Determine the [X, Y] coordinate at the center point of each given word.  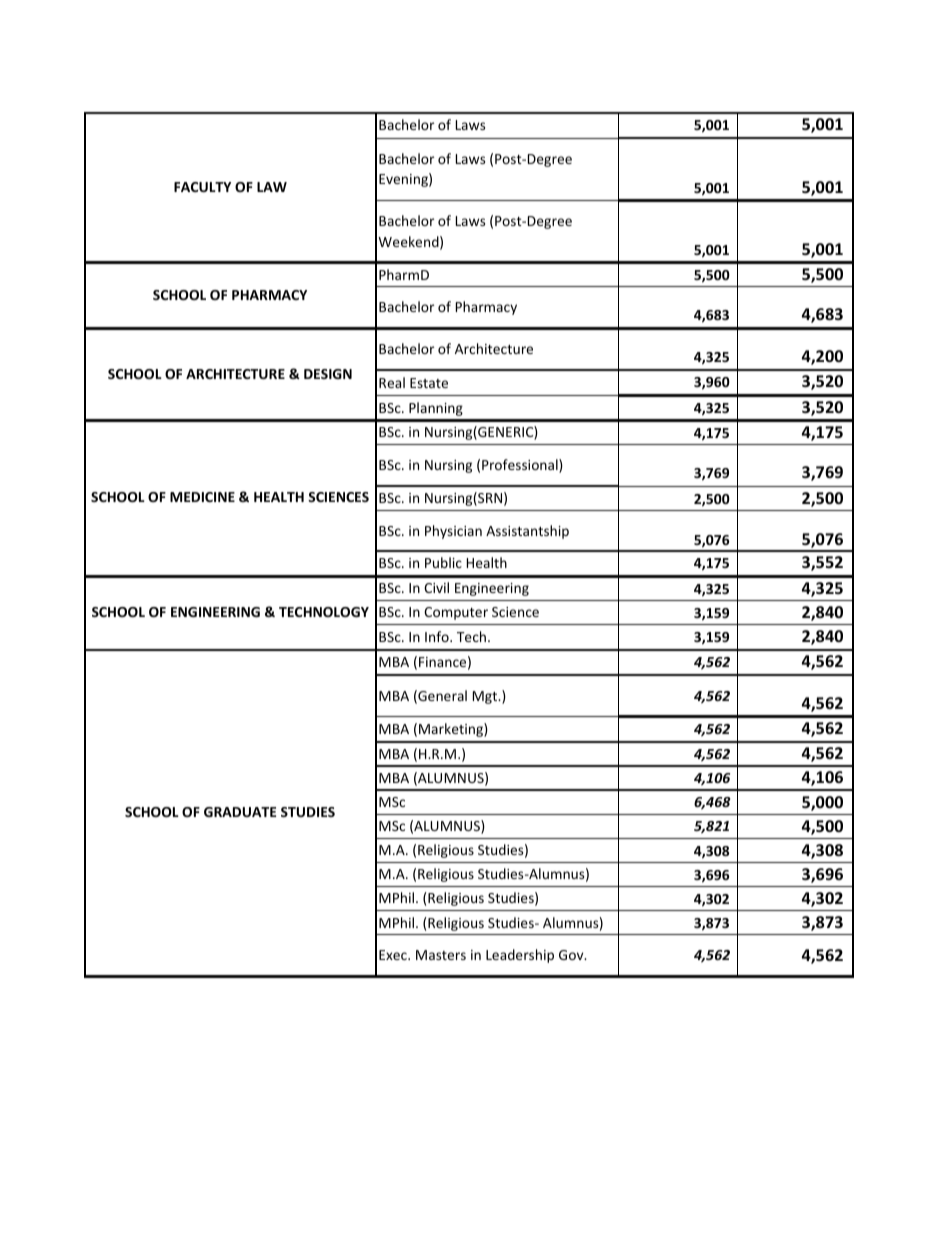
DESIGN [328, 374]
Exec [394, 955]
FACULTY [202, 187]
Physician [453, 532]
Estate [429, 383]
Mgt [486, 697]
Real [392, 382]
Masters [441, 955]
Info [438, 636]
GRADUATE [240, 812]
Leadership [520, 956]
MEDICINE [202, 497]
